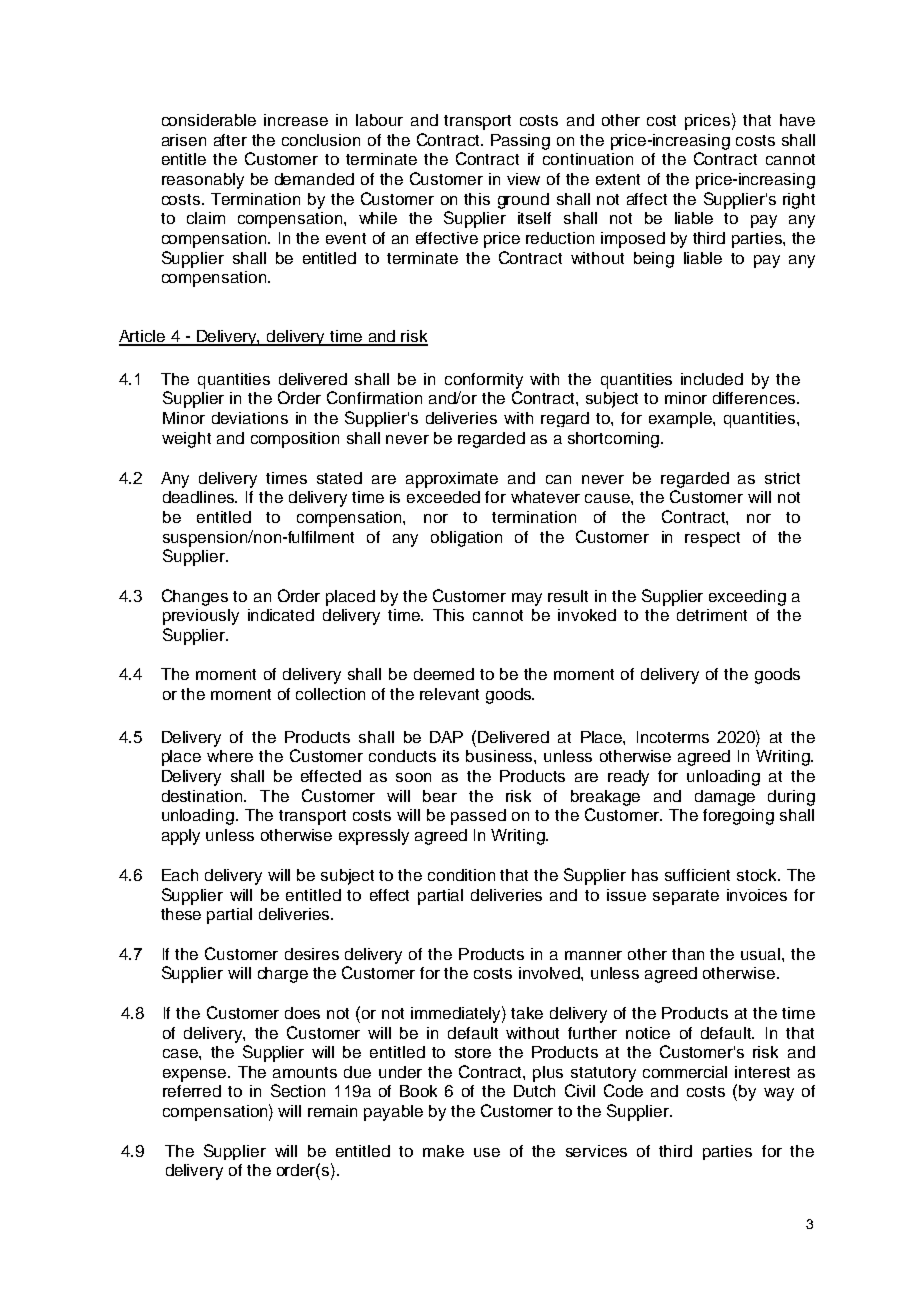 Image resolution: width=924 pixels, height=1308 pixels. Describe the element at coordinates (203, 796) in the screenshot. I see `destination` at that location.
